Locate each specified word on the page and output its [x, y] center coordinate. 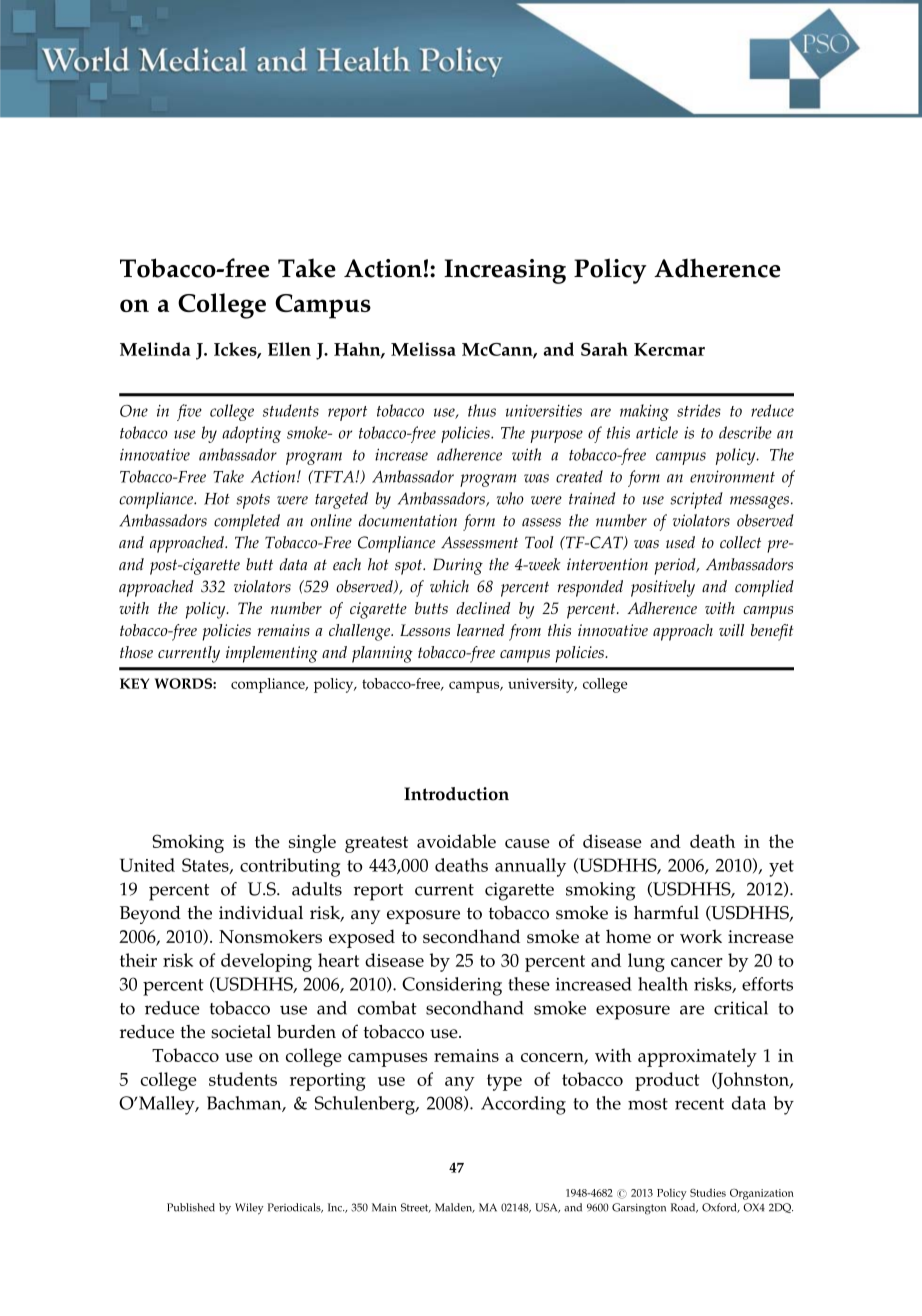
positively [663, 588]
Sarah [604, 349]
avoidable [456, 841]
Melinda [155, 349]
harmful [666, 912]
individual [261, 913]
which [449, 586]
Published [191, 1207]
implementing [272, 654]
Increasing [505, 271]
